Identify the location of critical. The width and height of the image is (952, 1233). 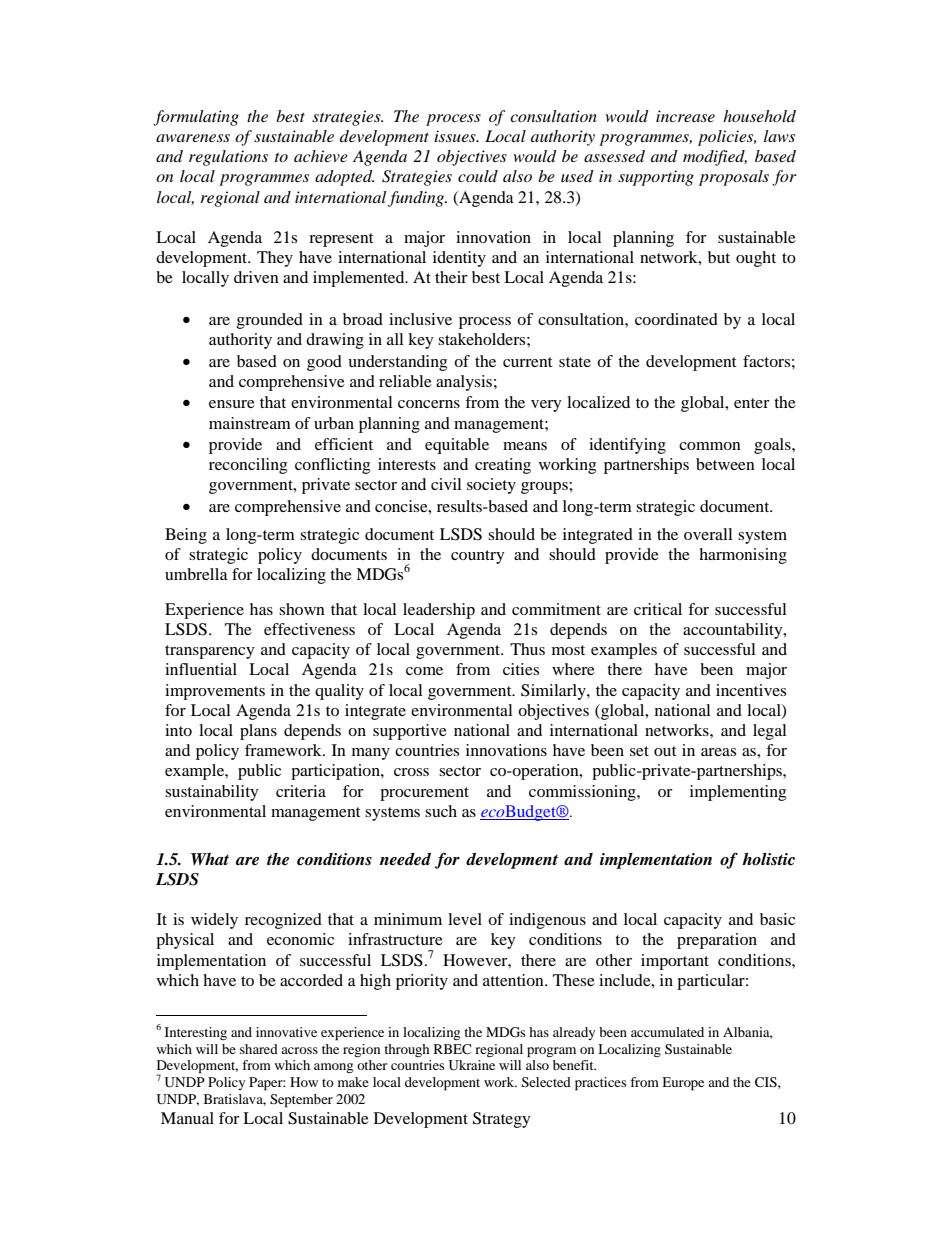
(658, 609).
